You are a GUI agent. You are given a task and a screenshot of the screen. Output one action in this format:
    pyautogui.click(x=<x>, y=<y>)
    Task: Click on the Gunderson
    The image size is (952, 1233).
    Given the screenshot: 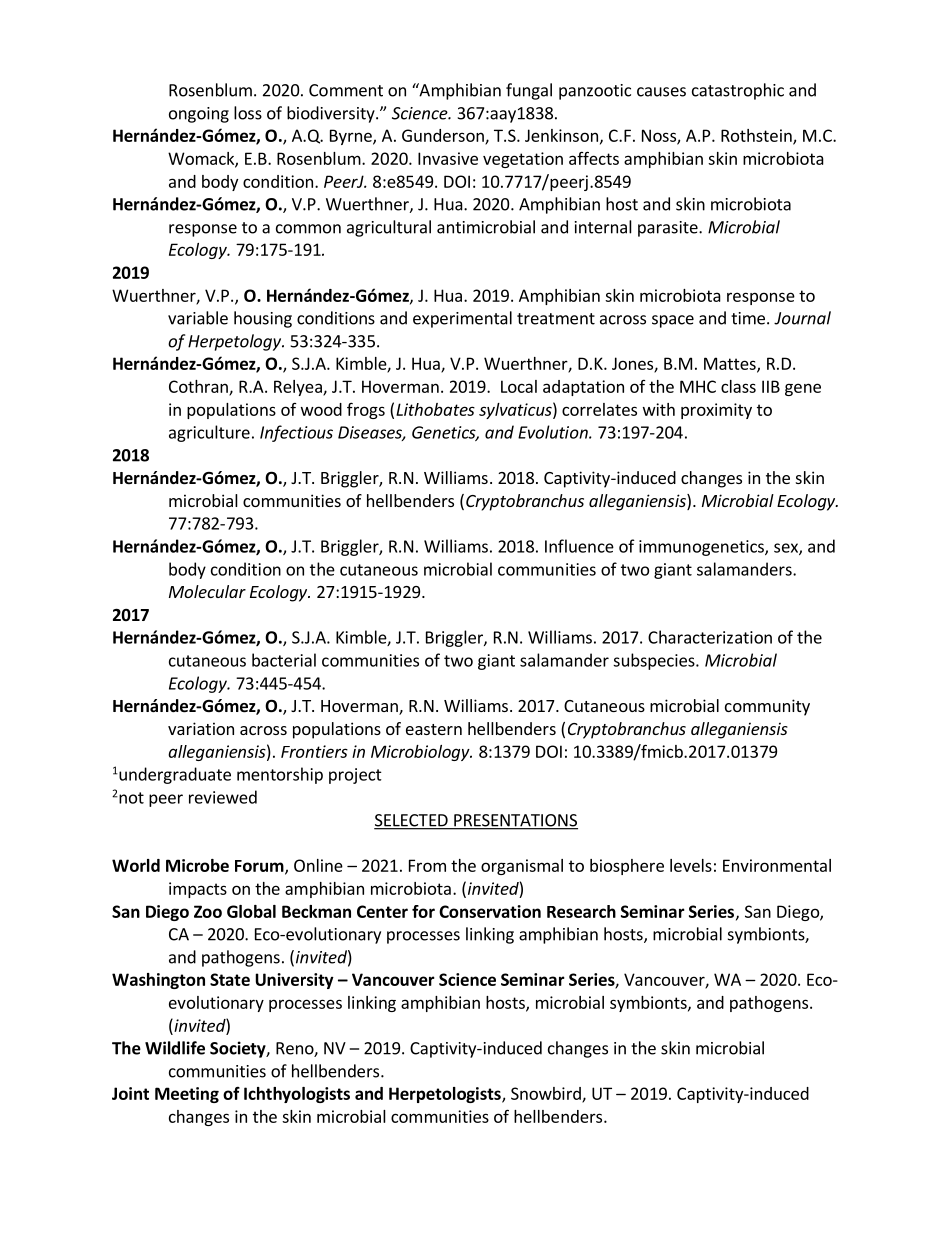 What is the action you would take?
    pyautogui.click(x=444, y=136)
